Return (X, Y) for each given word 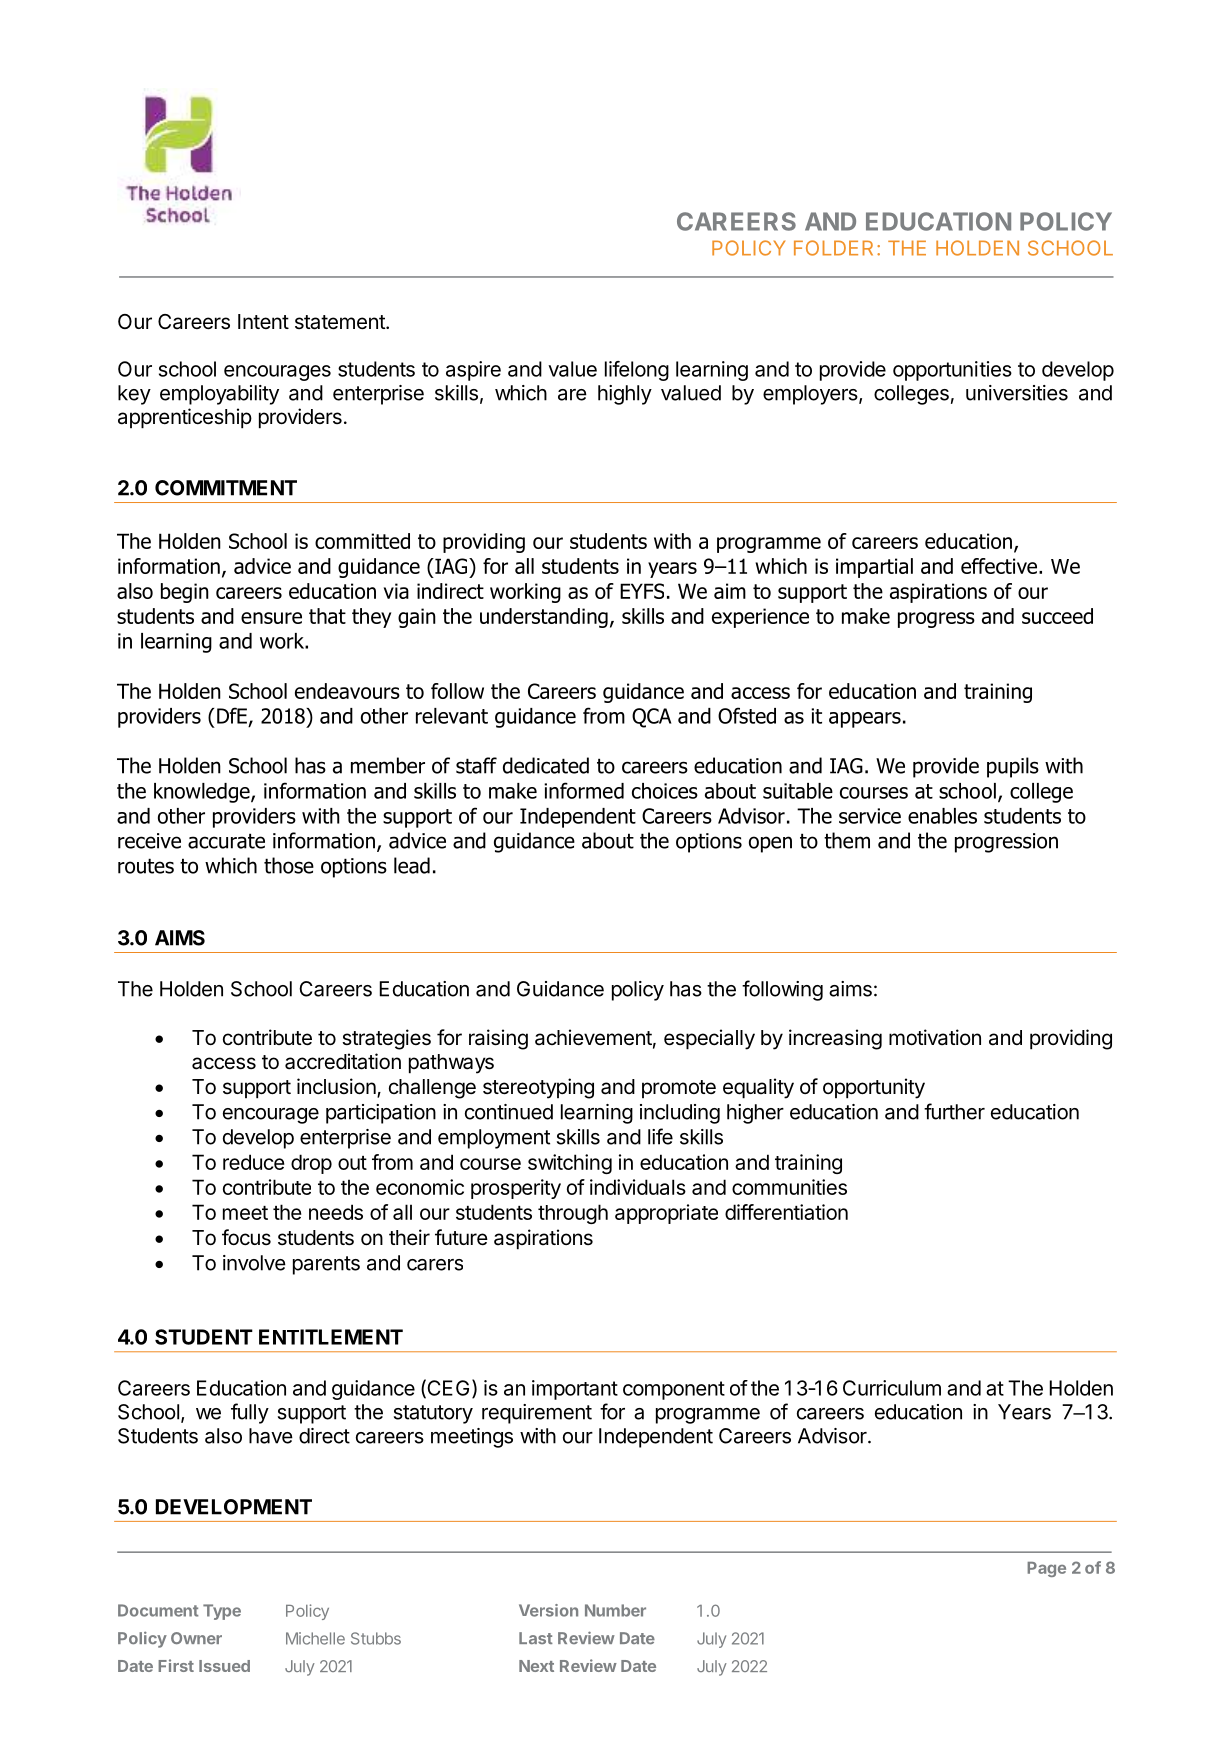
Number (615, 1610)
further (954, 1111)
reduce (253, 1162)
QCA (651, 718)
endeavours (347, 691)
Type (222, 1612)
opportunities (952, 371)
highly (625, 395)
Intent (263, 321)
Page (1046, 1569)
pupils (1013, 767)
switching (570, 1164)
